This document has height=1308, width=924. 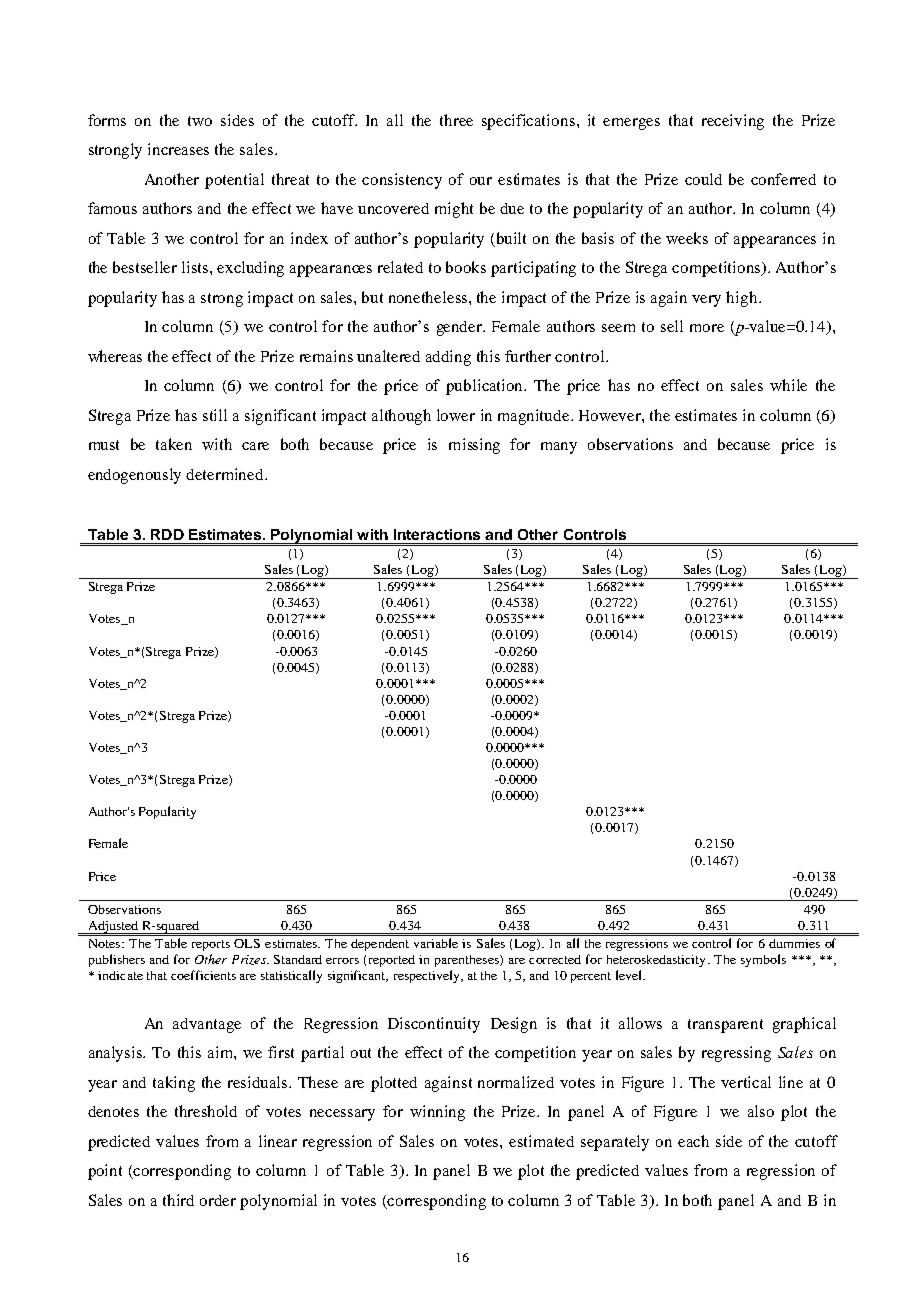 What do you see at coordinates (693, 1141) in the document?
I see `each` at bounding box center [693, 1141].
